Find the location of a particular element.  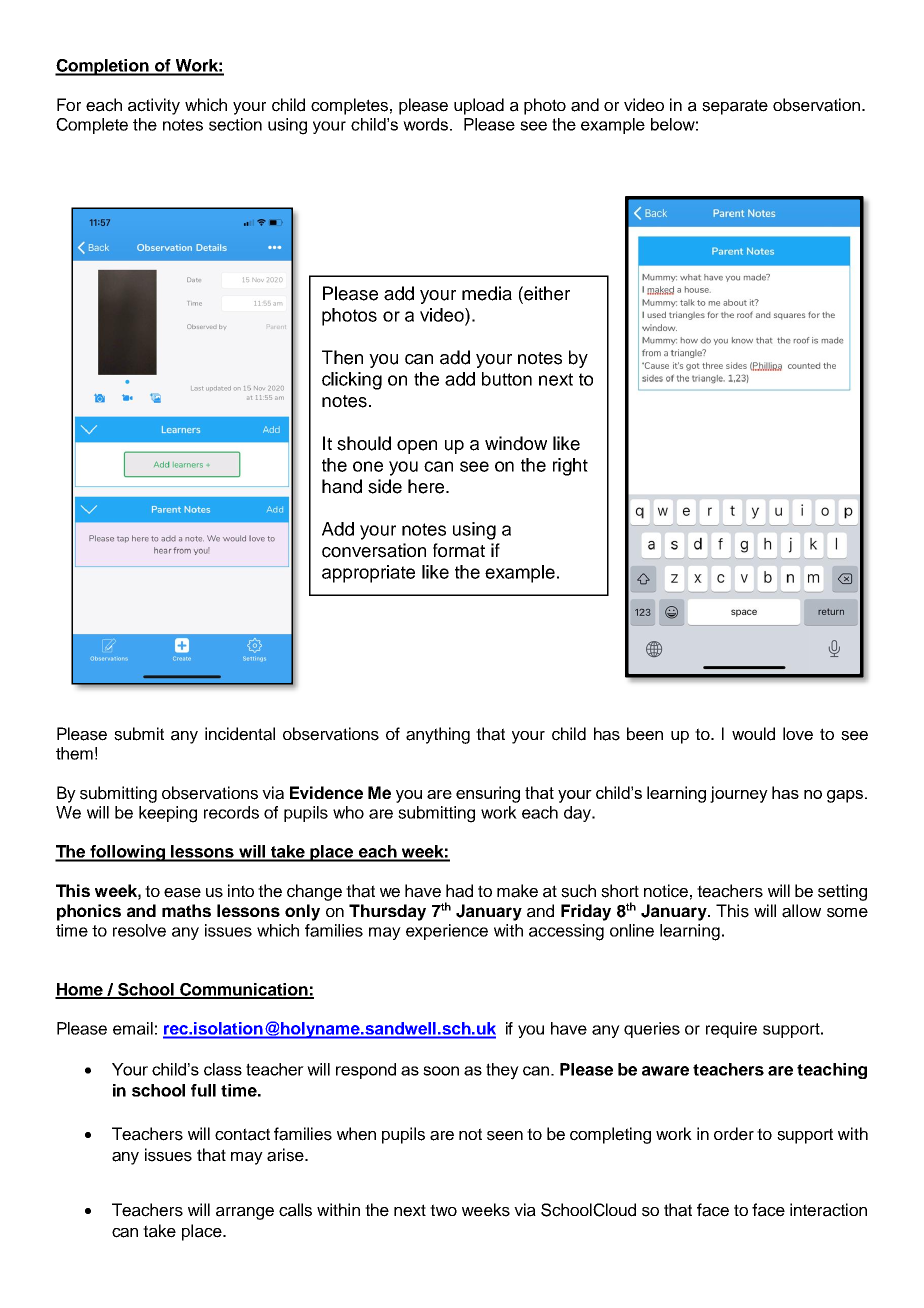

would is located at coordinates (753, 734).
